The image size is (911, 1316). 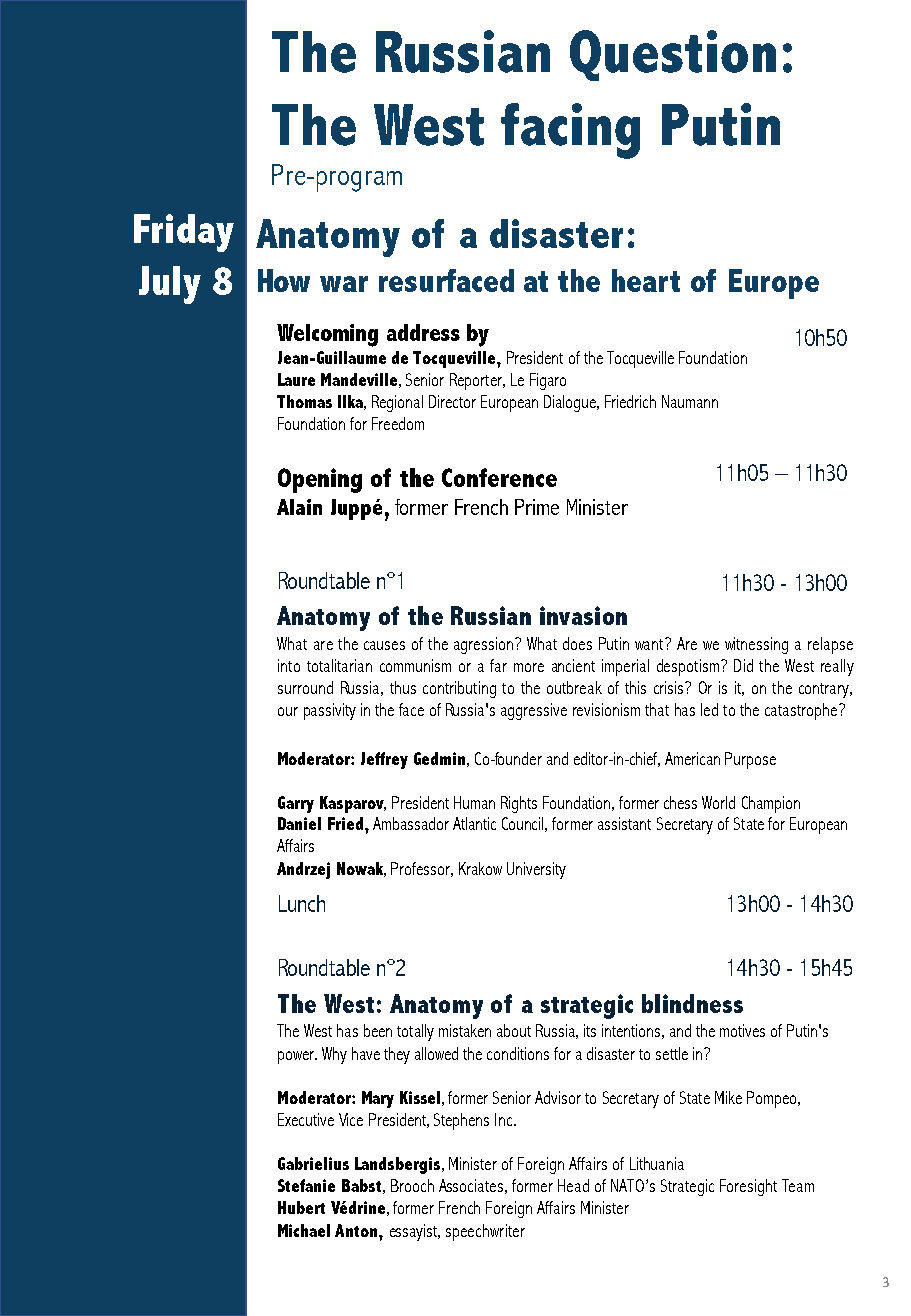 I want to click on facing, so click(x=570, y=131).
